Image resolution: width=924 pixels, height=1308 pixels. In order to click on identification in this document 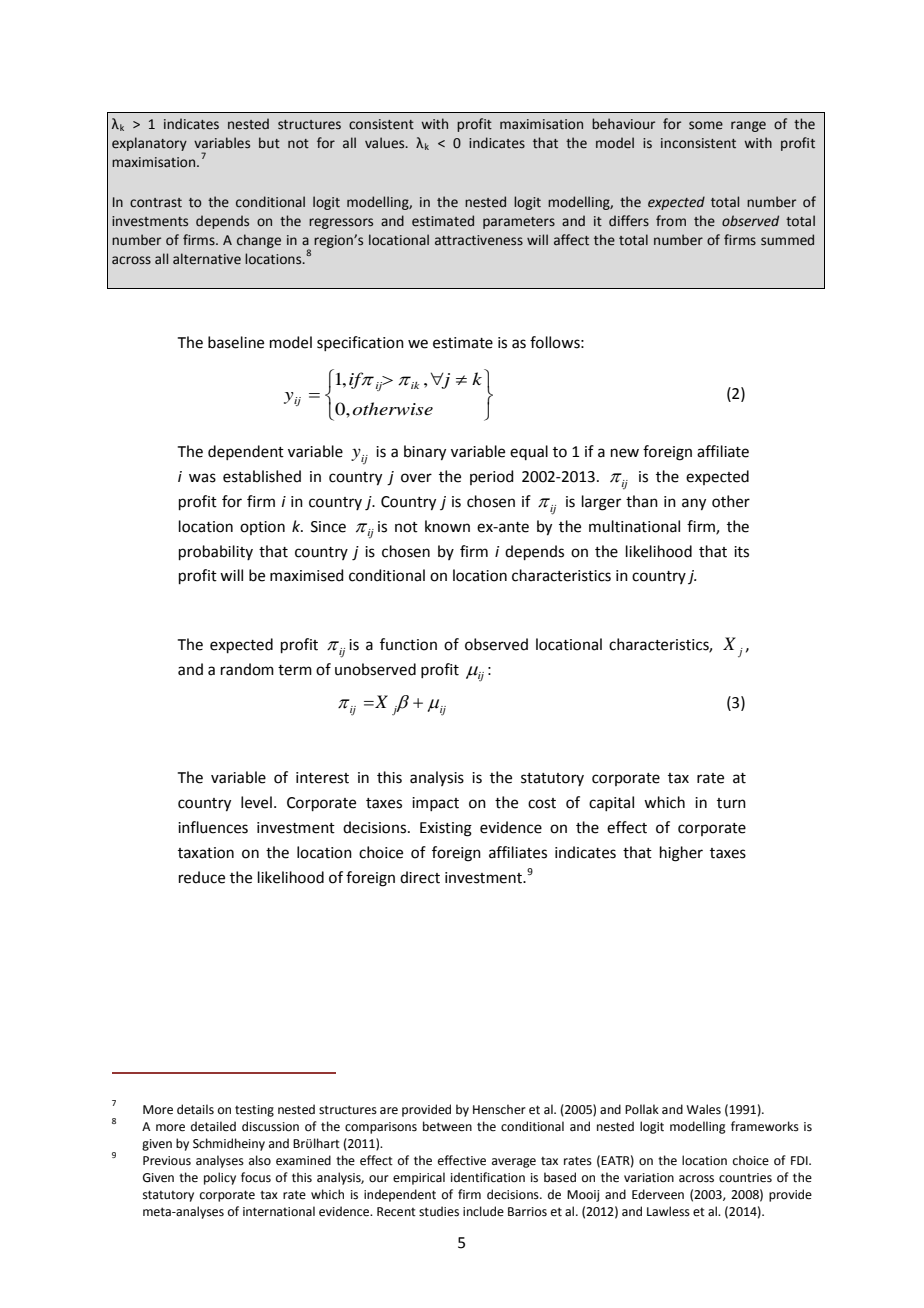, I will do `click(488, 1177)`.
